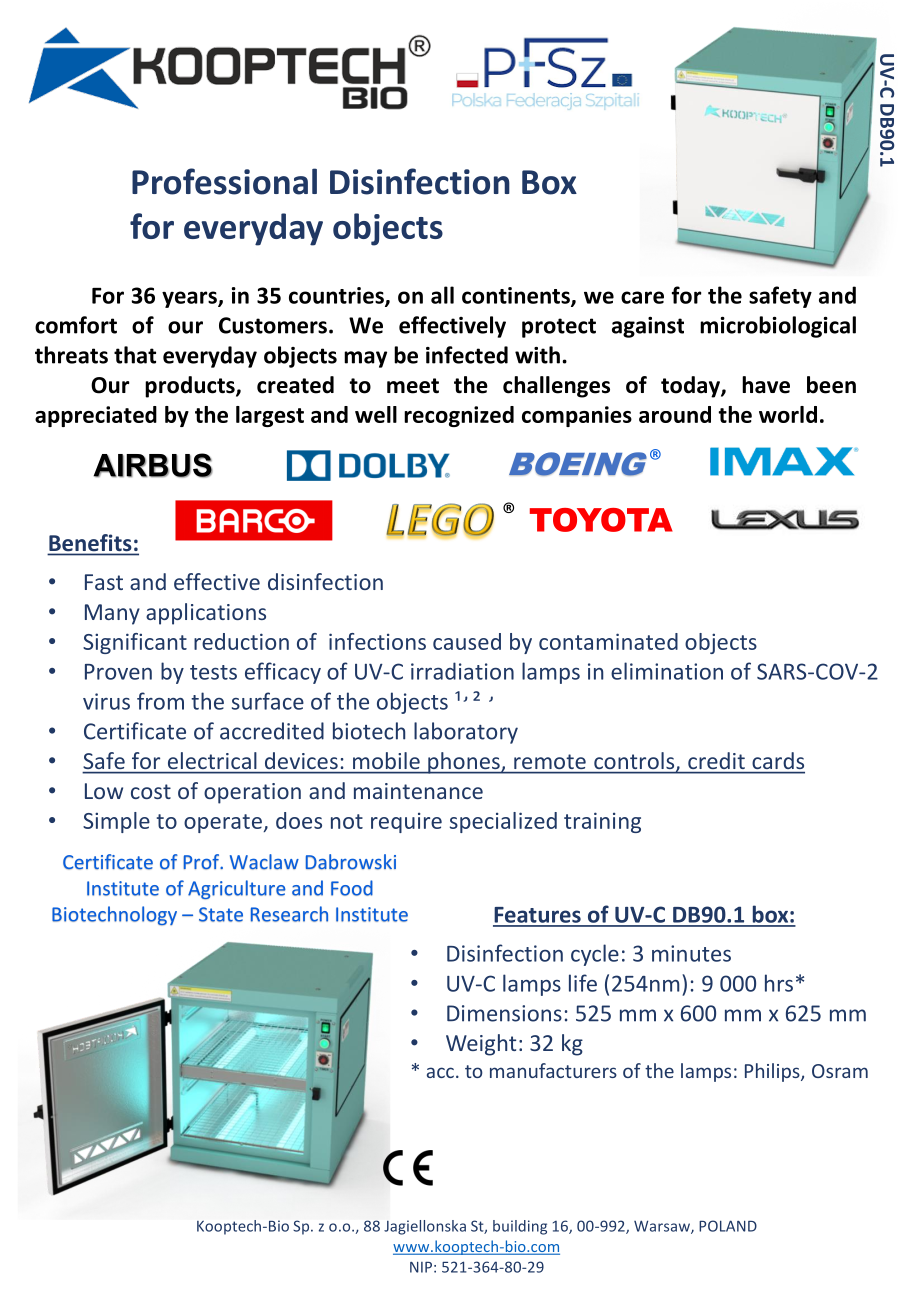  What do you see at coordinates (635, 762) in the document?
I see `controls` at bounding box center [635, 762].
